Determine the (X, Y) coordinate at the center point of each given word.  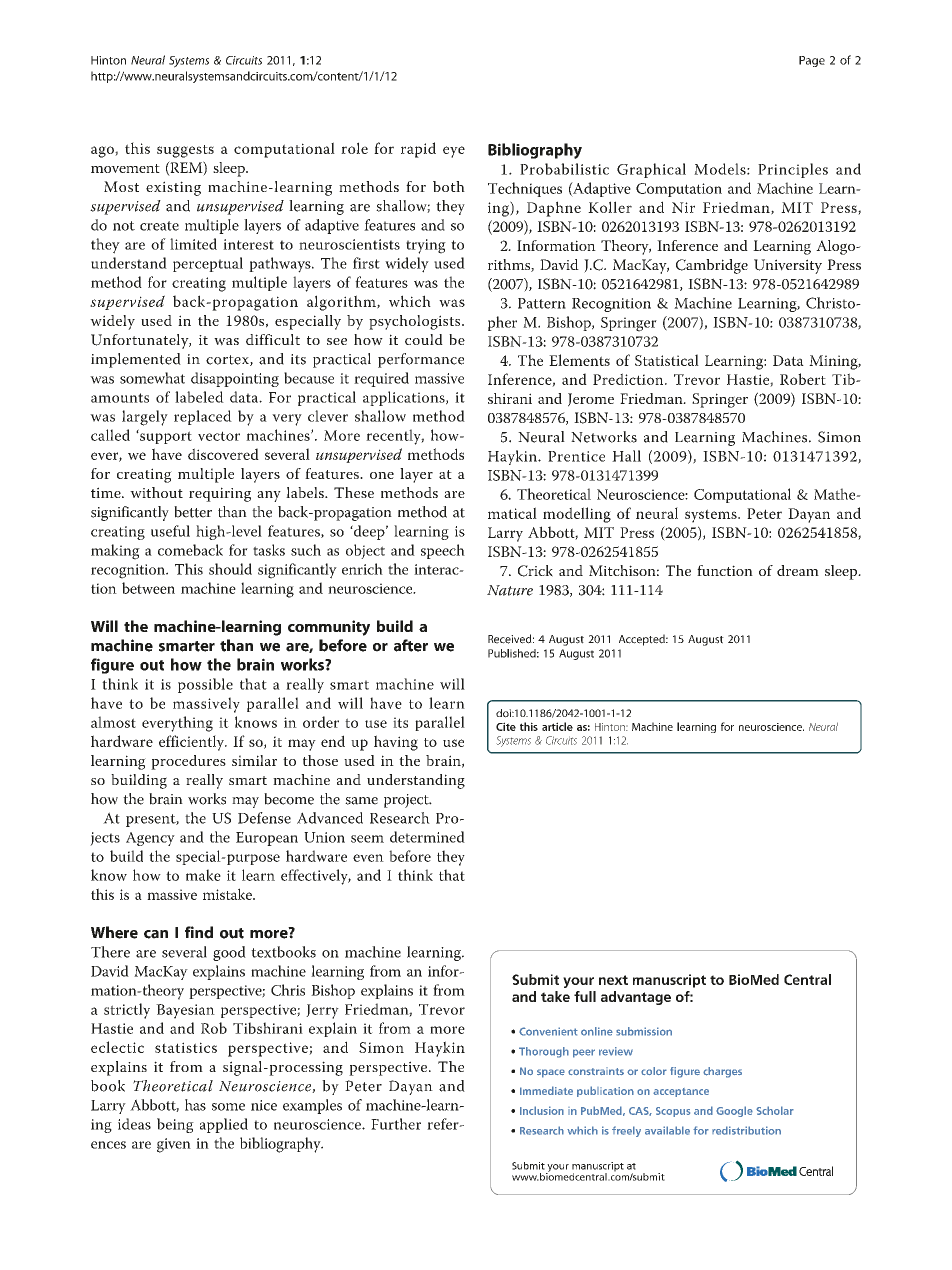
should (230, 569)
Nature (510, 590)
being (175, 1125)
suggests (185, 151)
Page (812, 61)
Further (396, 1124)
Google (734, 1111)
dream (798, 570)
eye (454, 152)
